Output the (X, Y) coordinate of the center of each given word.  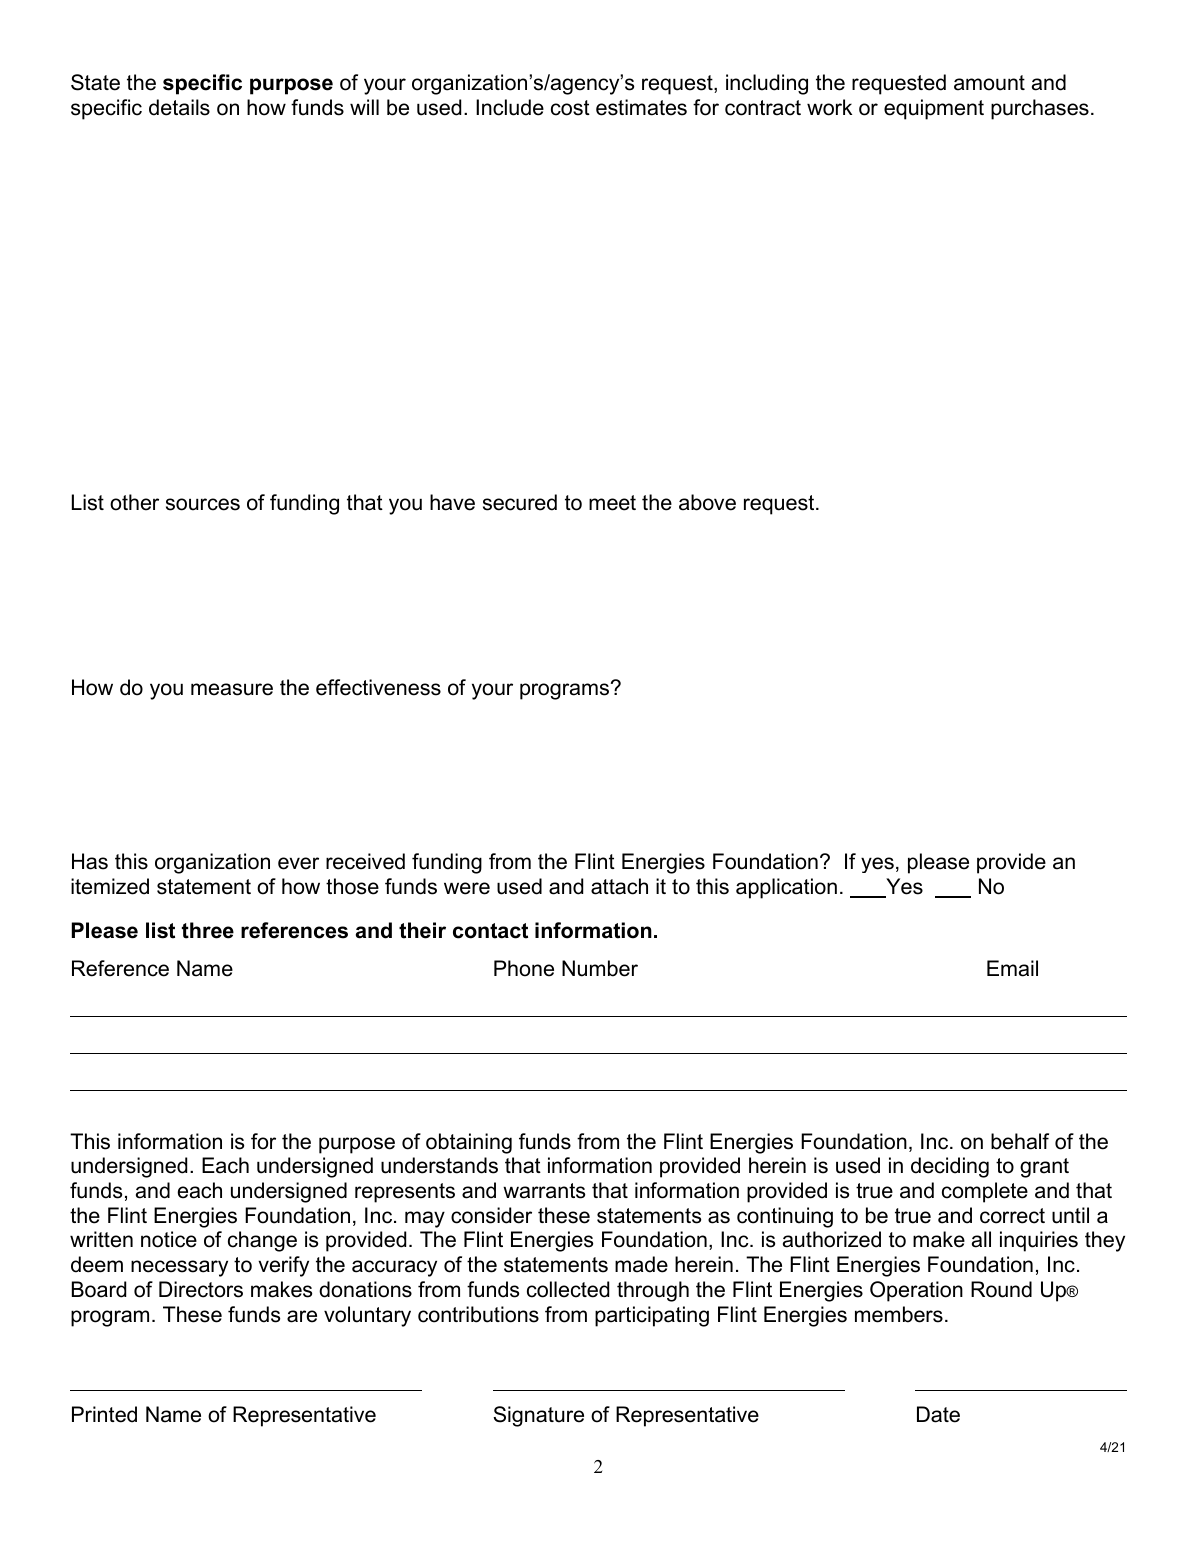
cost (570, 108)
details (179, 107)
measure (232, 689)
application (786, 888)
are (302, 1316)
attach (619, 886)
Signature (538, 1416)
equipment (934, 109)
